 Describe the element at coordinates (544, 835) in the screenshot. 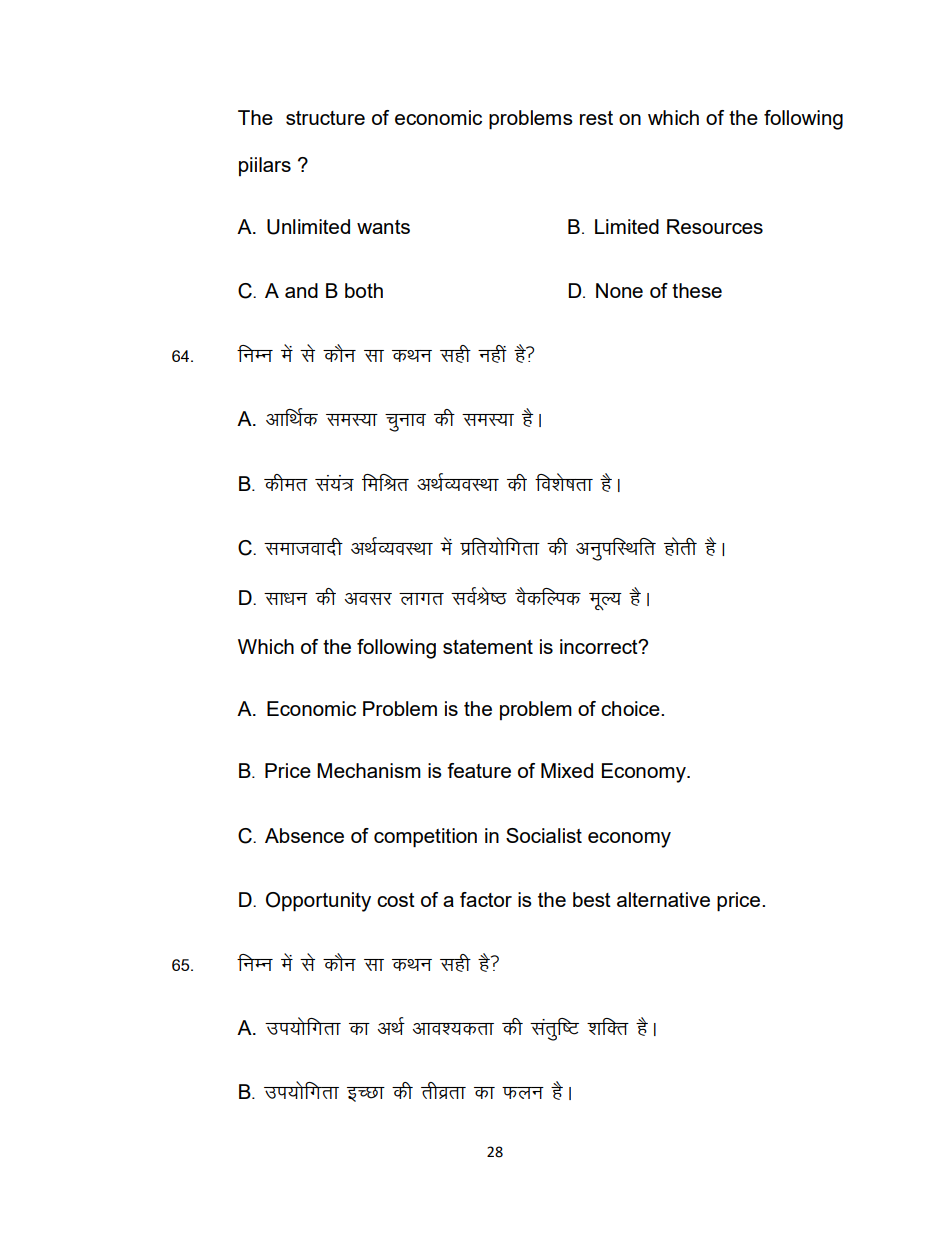

I see `Socialist` at that location.
